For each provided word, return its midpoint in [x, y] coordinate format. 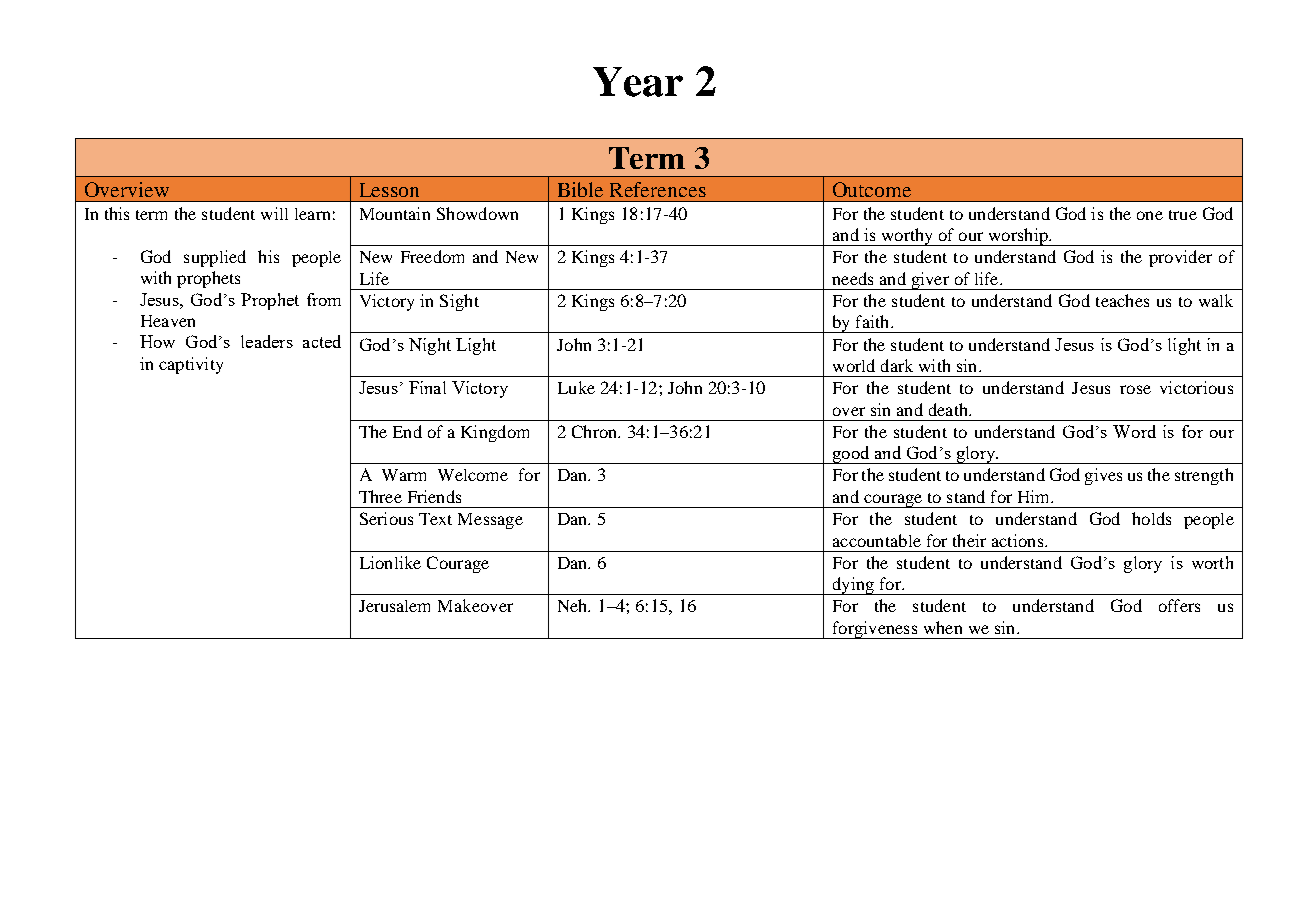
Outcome [872, 189]
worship [1018, 237]
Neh [574, 605]
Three [380, 496]
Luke [576, 387]
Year [638, 82]
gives [1103, 476]
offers [1179, 605]
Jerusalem [394, 606]
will [274, 213]
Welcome [473, 475]
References [658, 189]
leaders [267, 341]
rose [1135, 389]
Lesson [389, 190]
